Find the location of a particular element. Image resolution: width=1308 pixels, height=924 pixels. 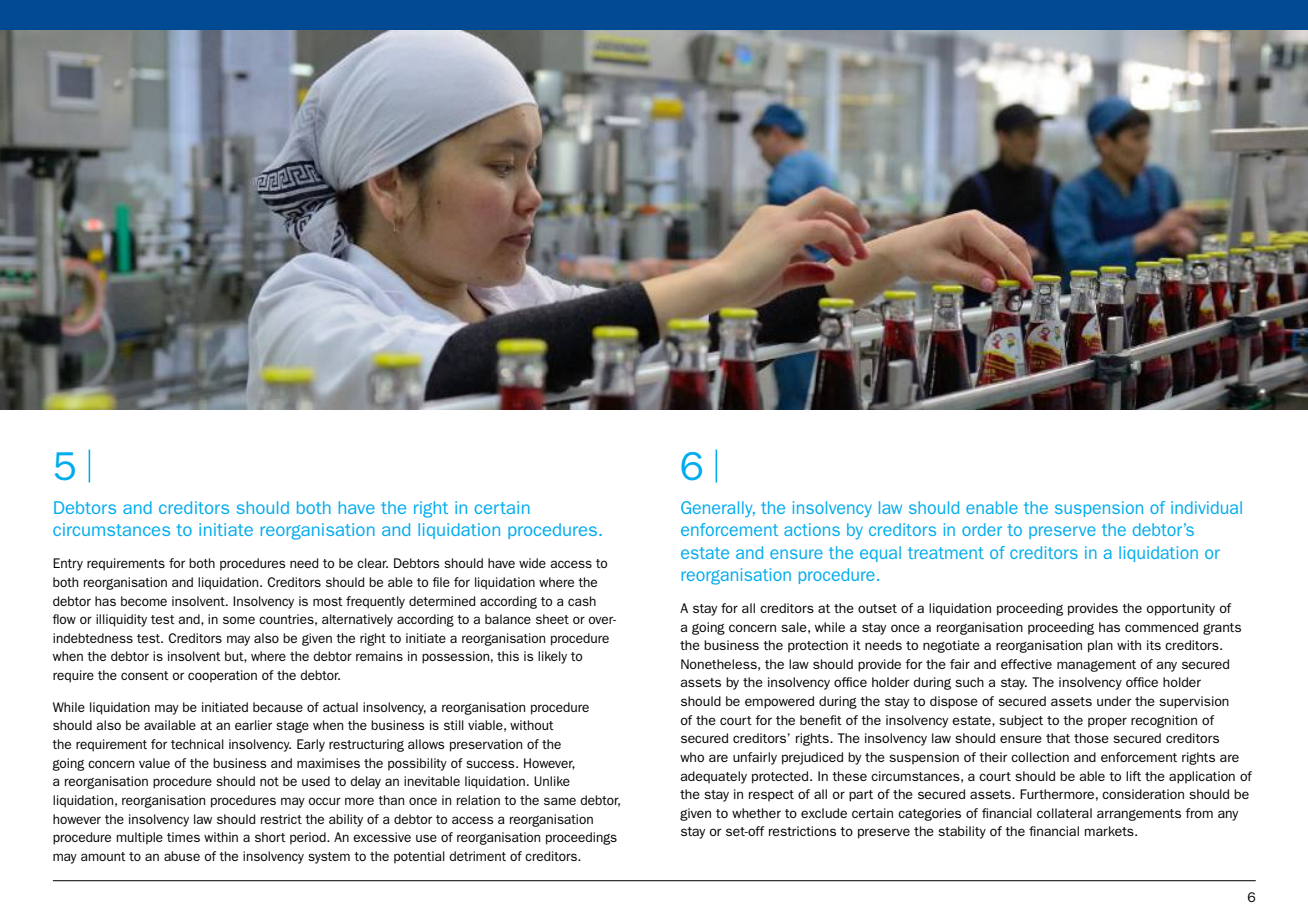

those is located at coordinates (1091, 738).
